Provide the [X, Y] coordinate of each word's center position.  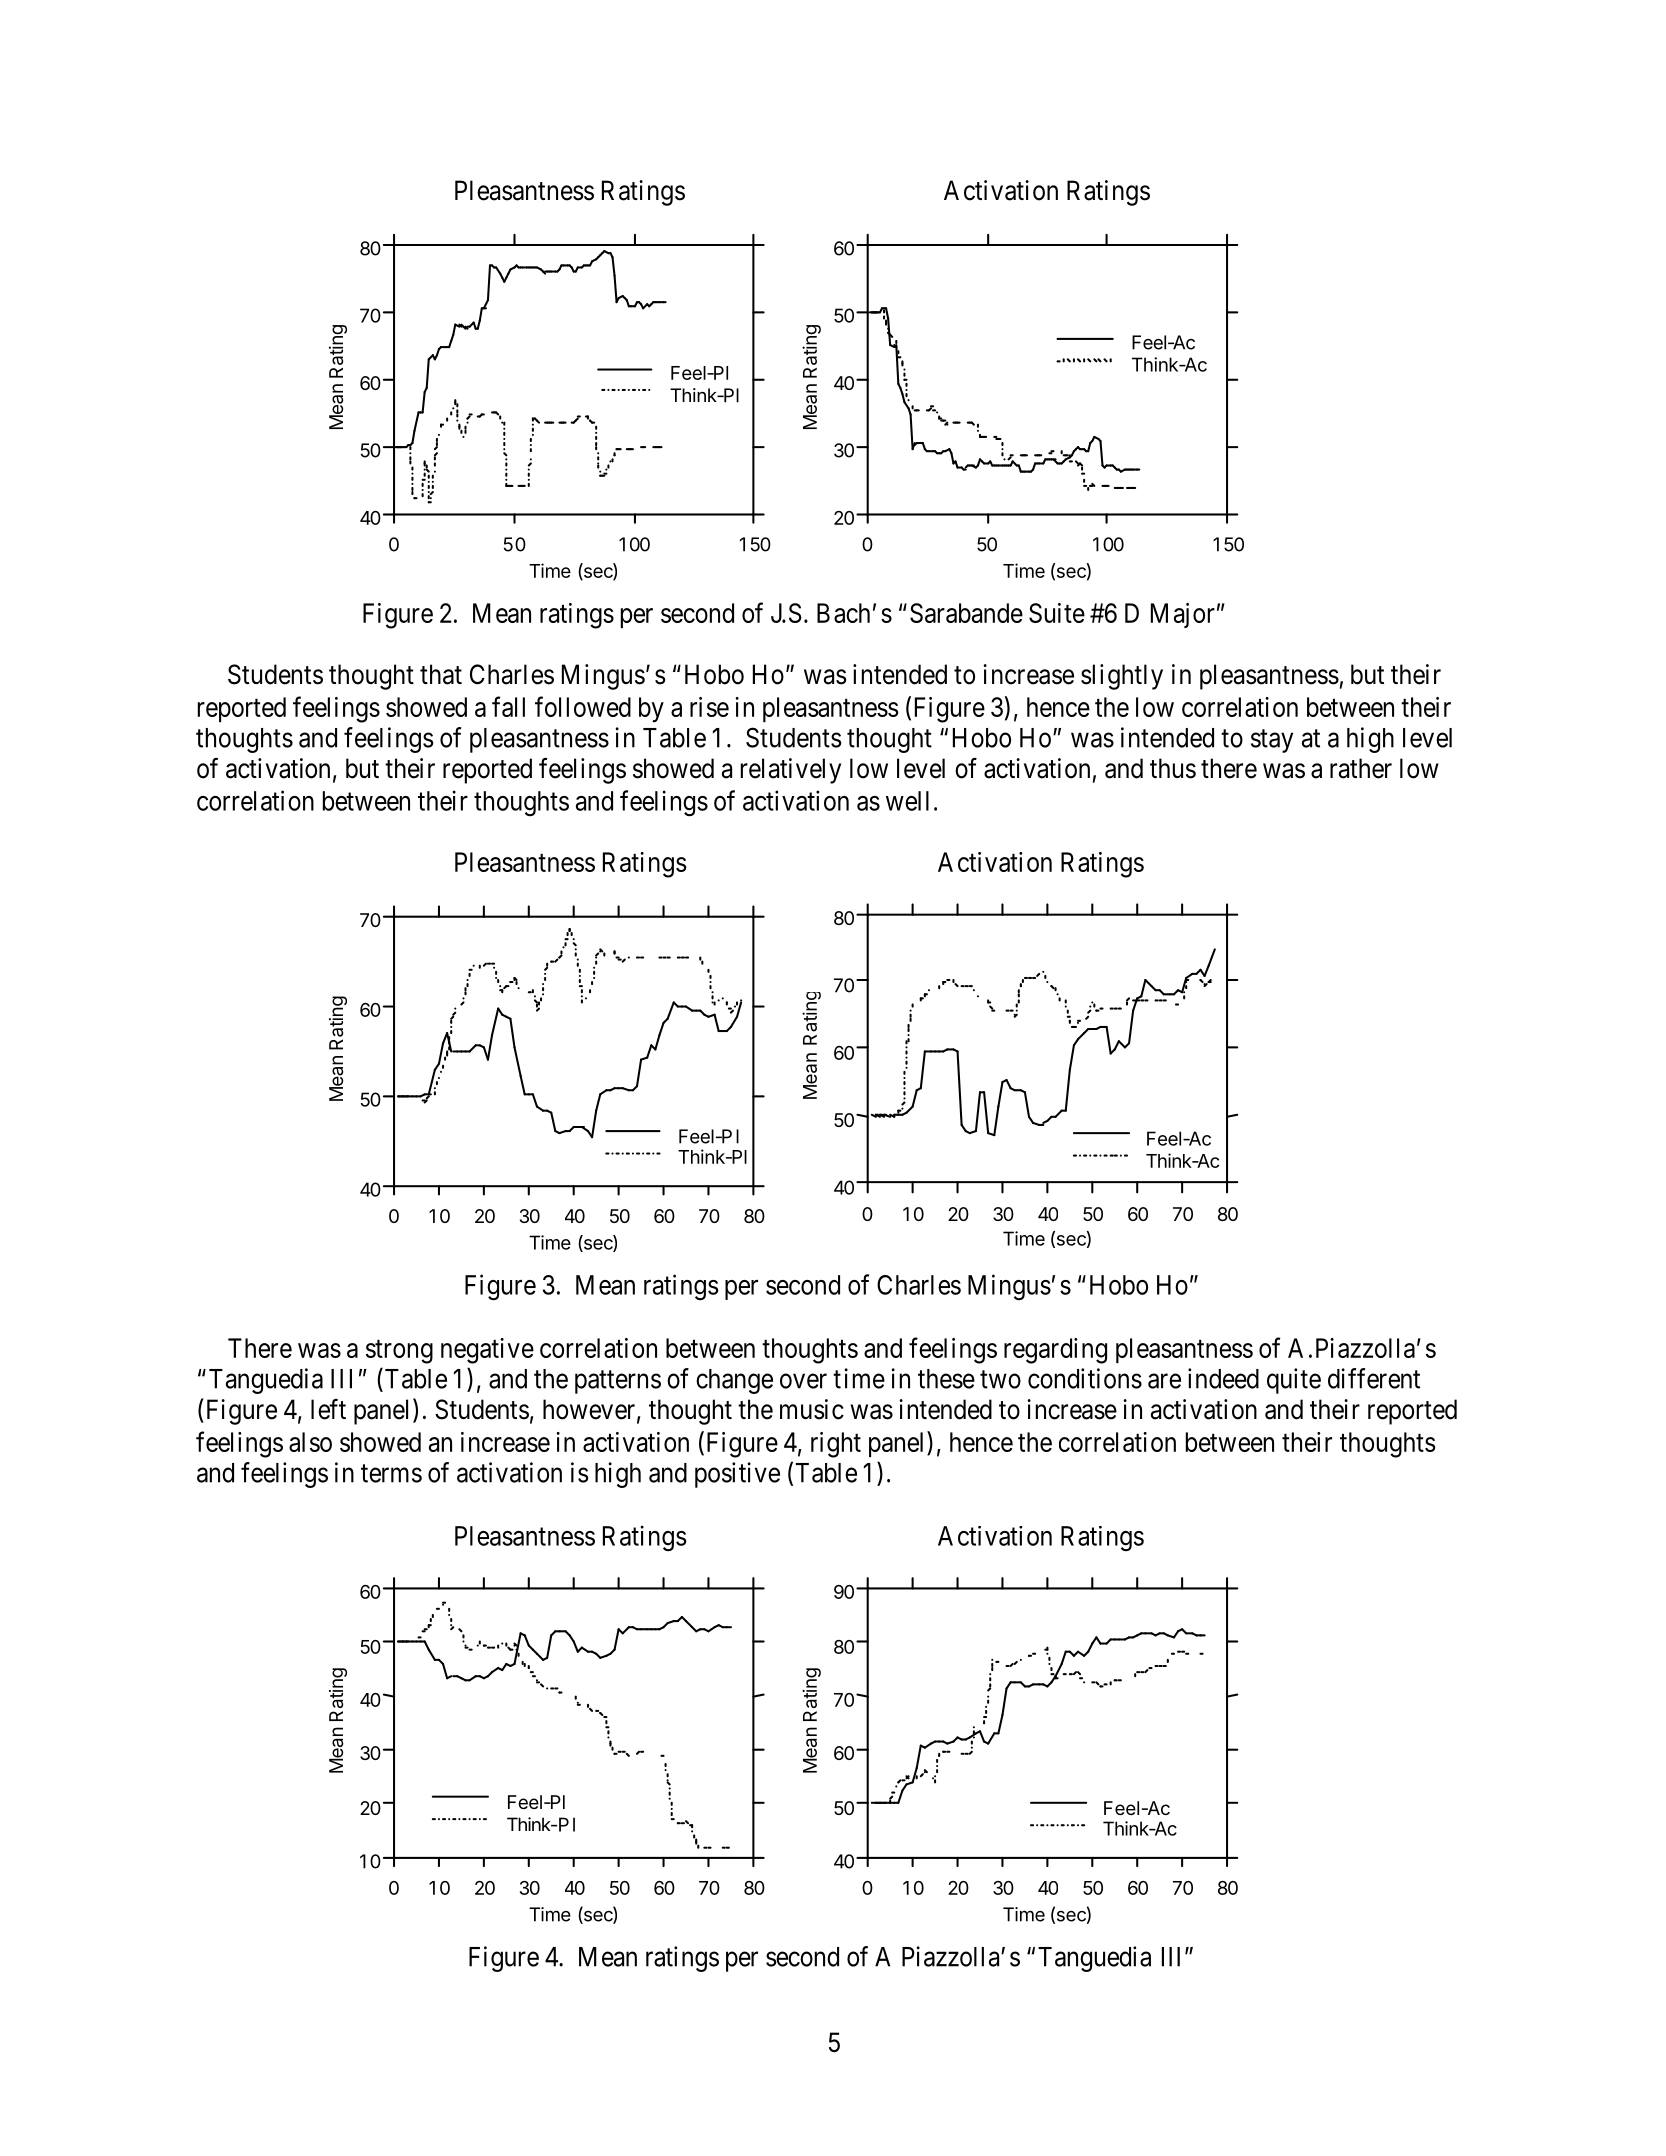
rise [709, 707]
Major [1183, 615]
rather [1361, 768]
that [441, 674]
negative [487, 1351]
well [907, 801]
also [310, 1442]
